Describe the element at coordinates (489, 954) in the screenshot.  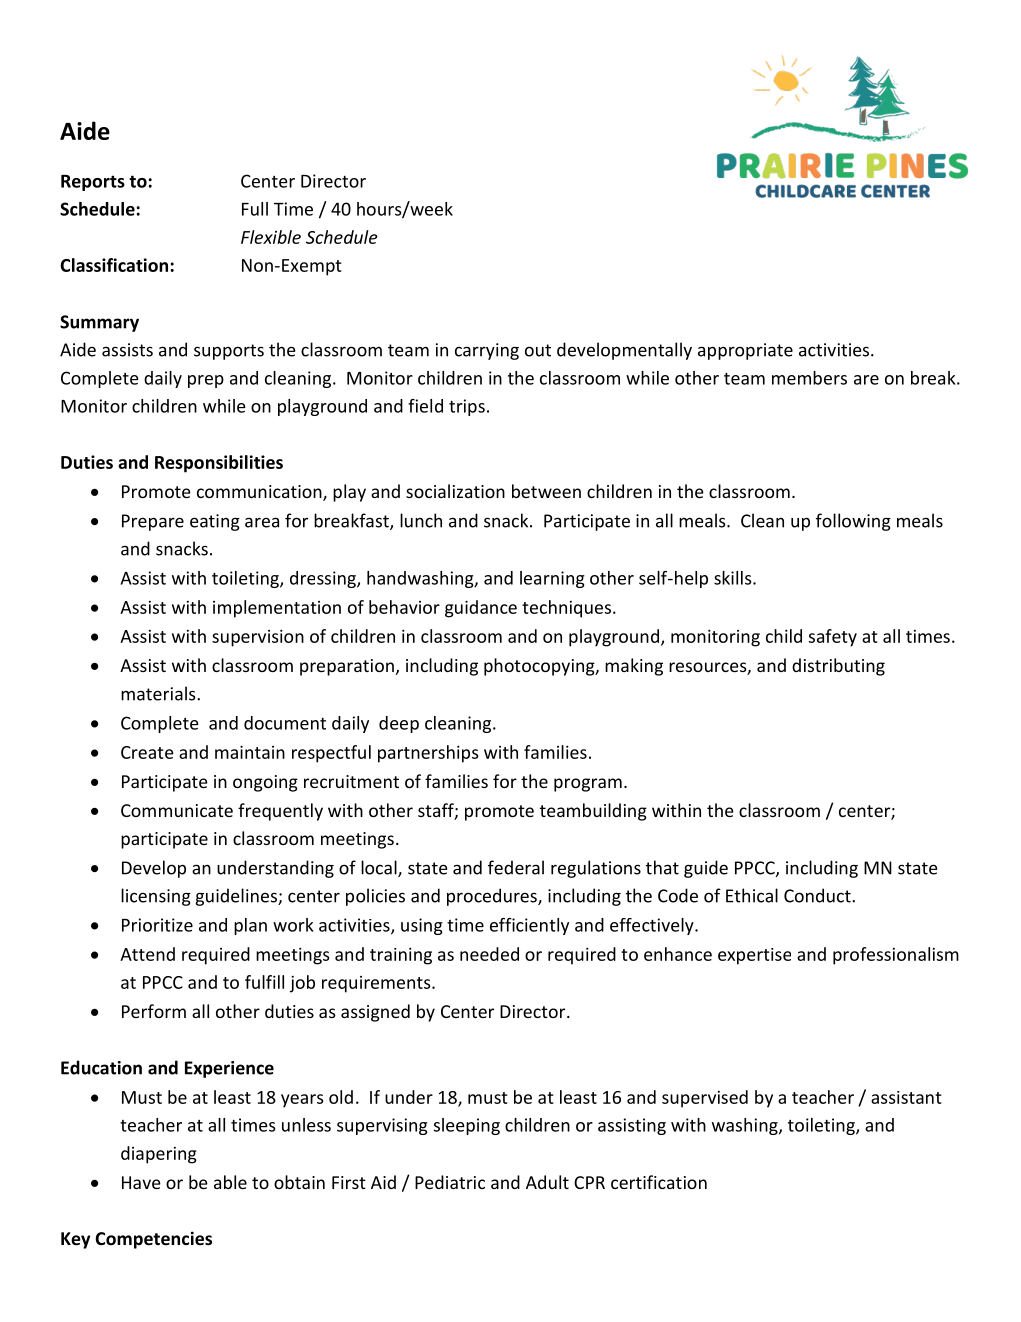
I see `needed` at that location.
